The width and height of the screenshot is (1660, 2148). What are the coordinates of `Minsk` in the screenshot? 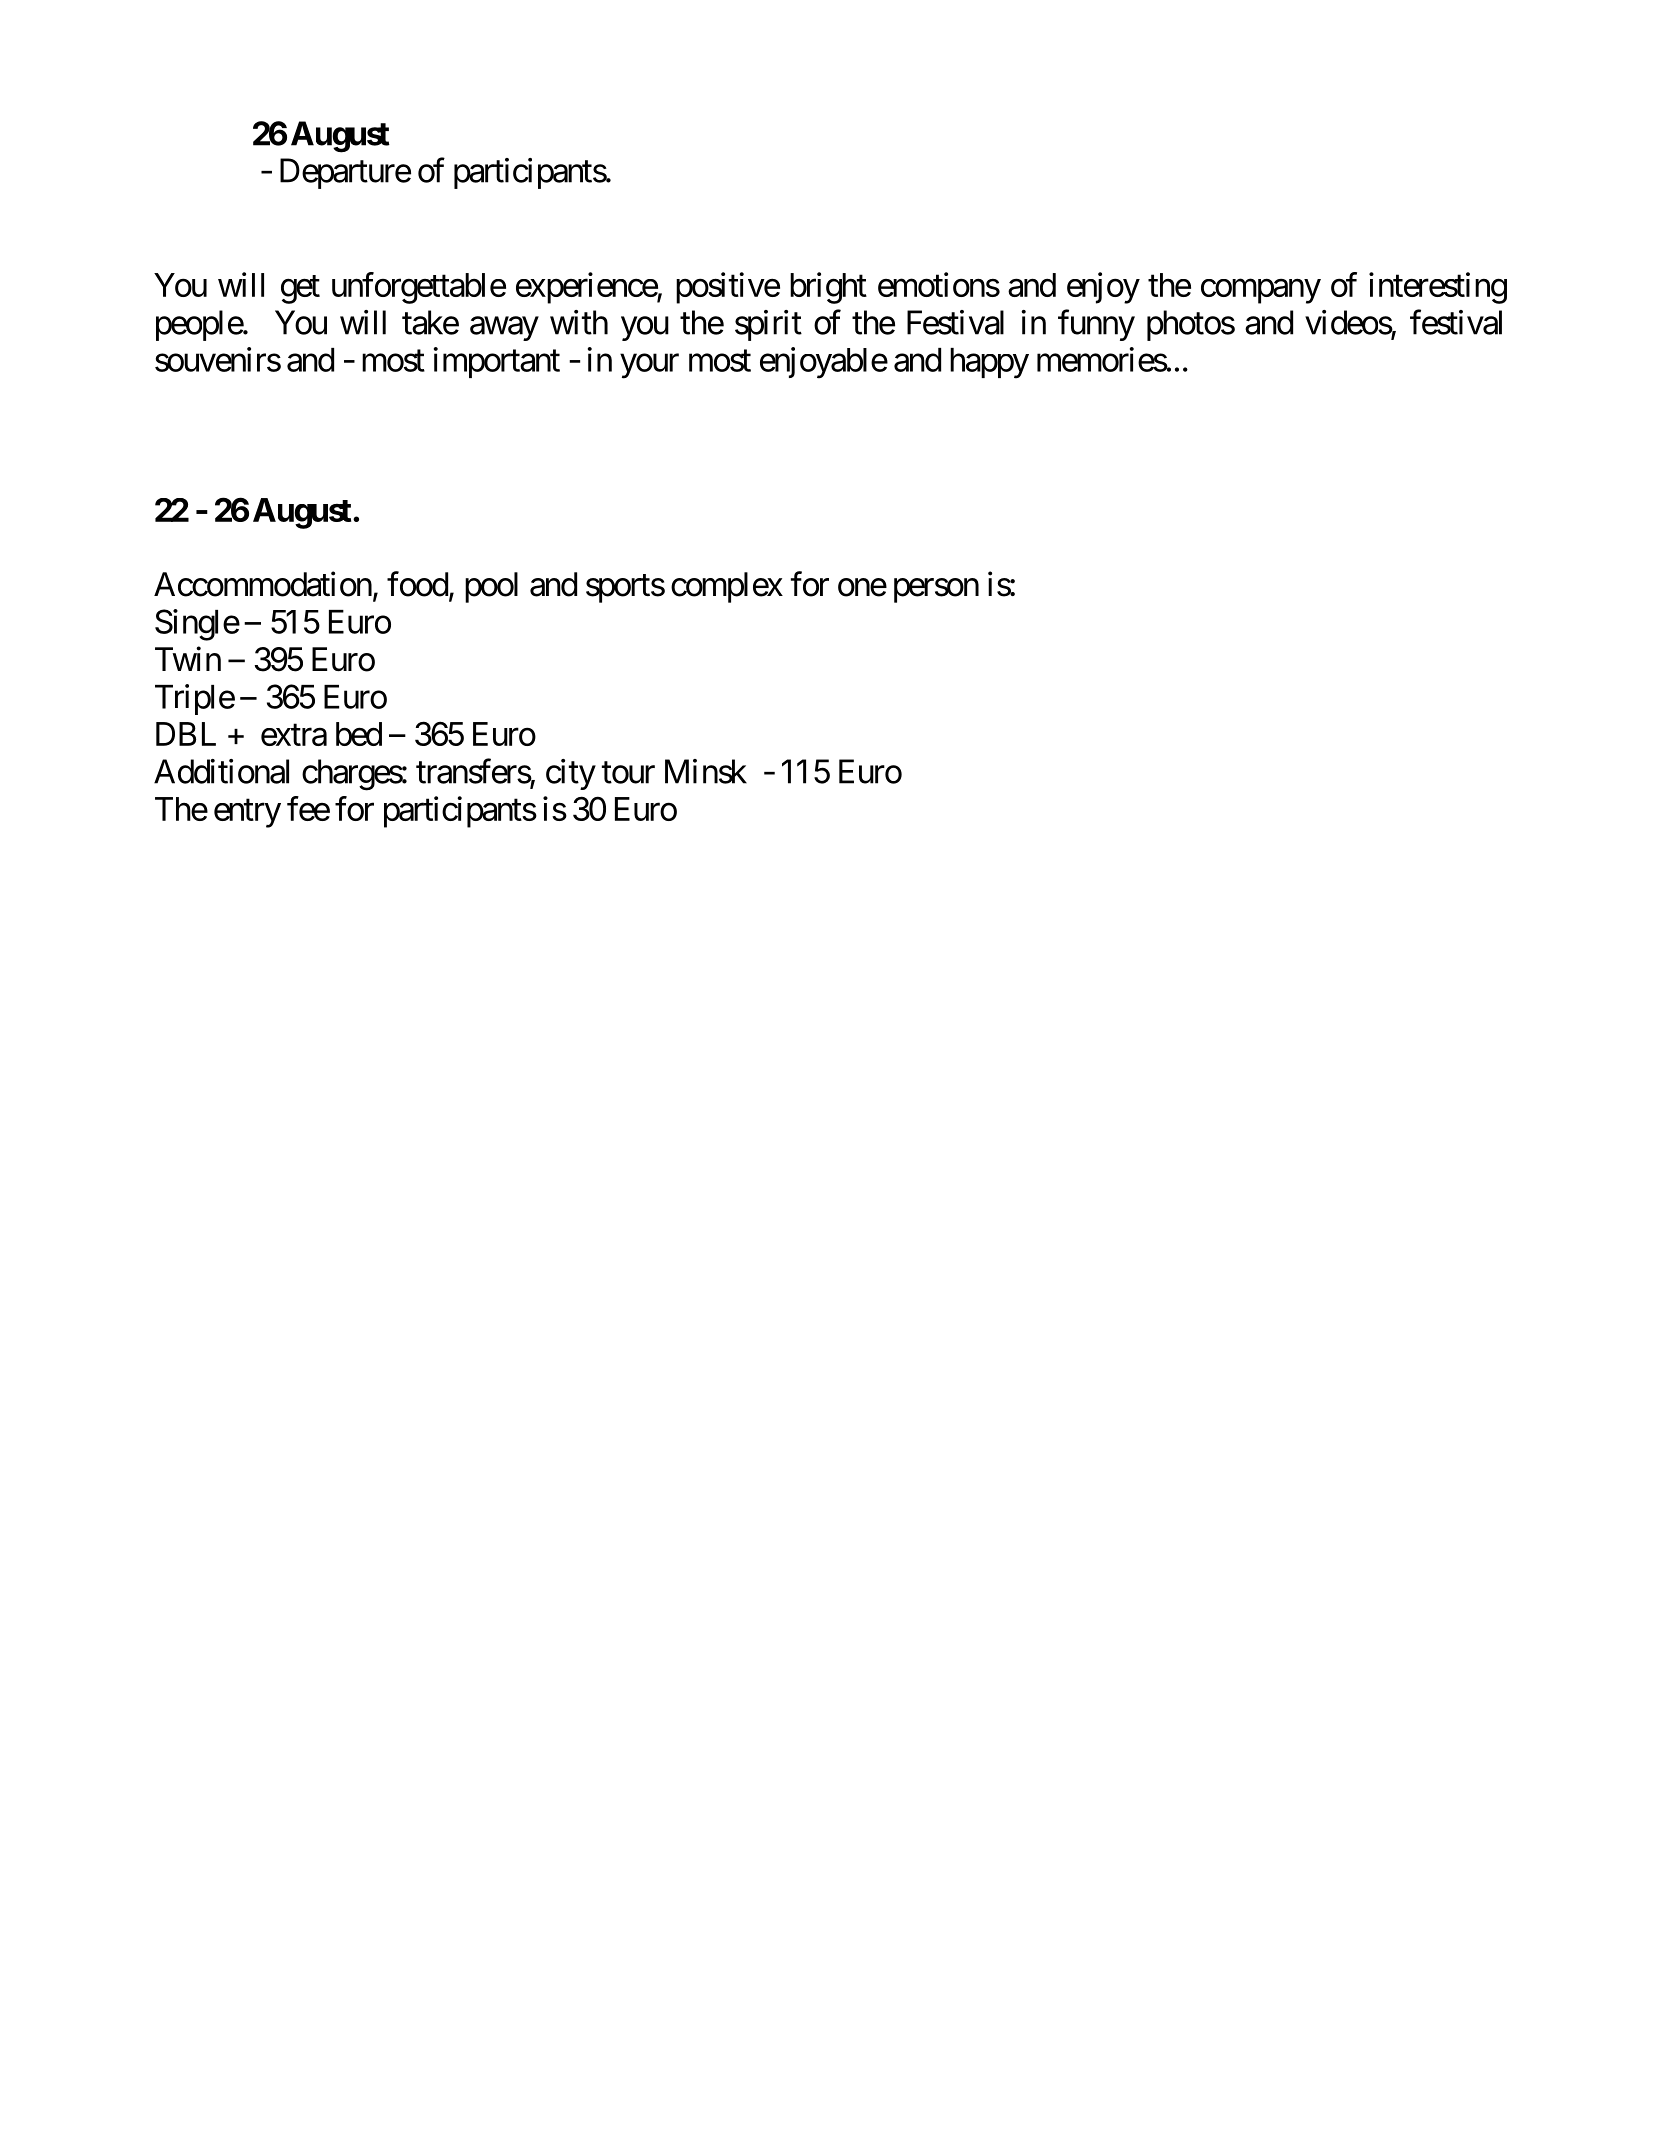 It's located at (706, 771).
